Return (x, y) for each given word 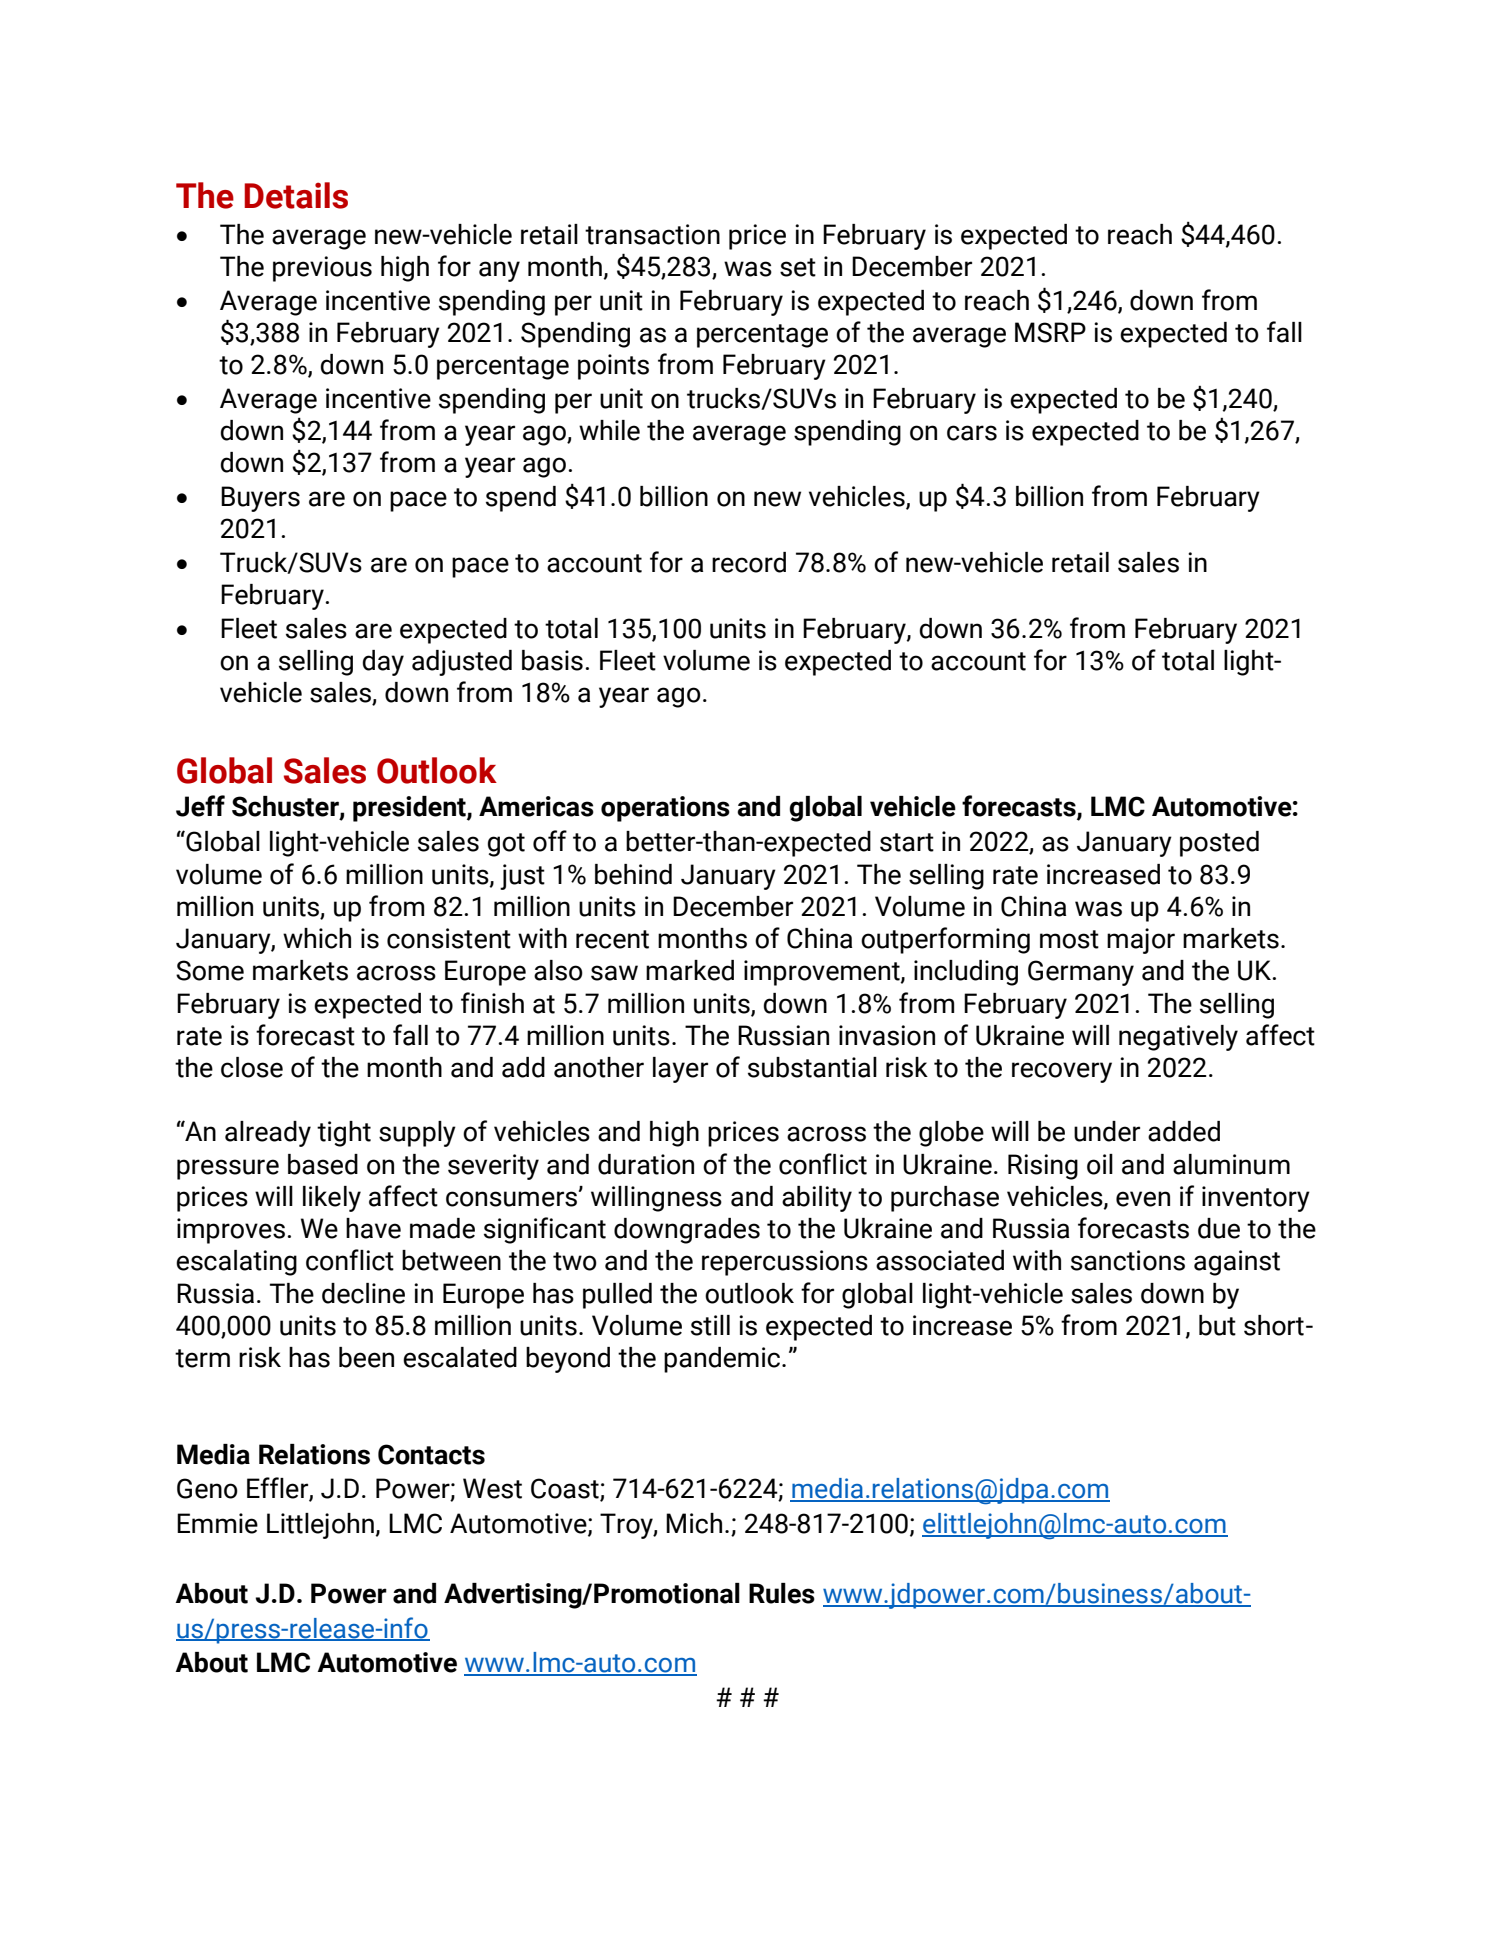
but (1217, 1325)
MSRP (1050, 332)
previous (322, 269)
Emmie (217, 1523)
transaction (652, 234)
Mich (694, 1523)
